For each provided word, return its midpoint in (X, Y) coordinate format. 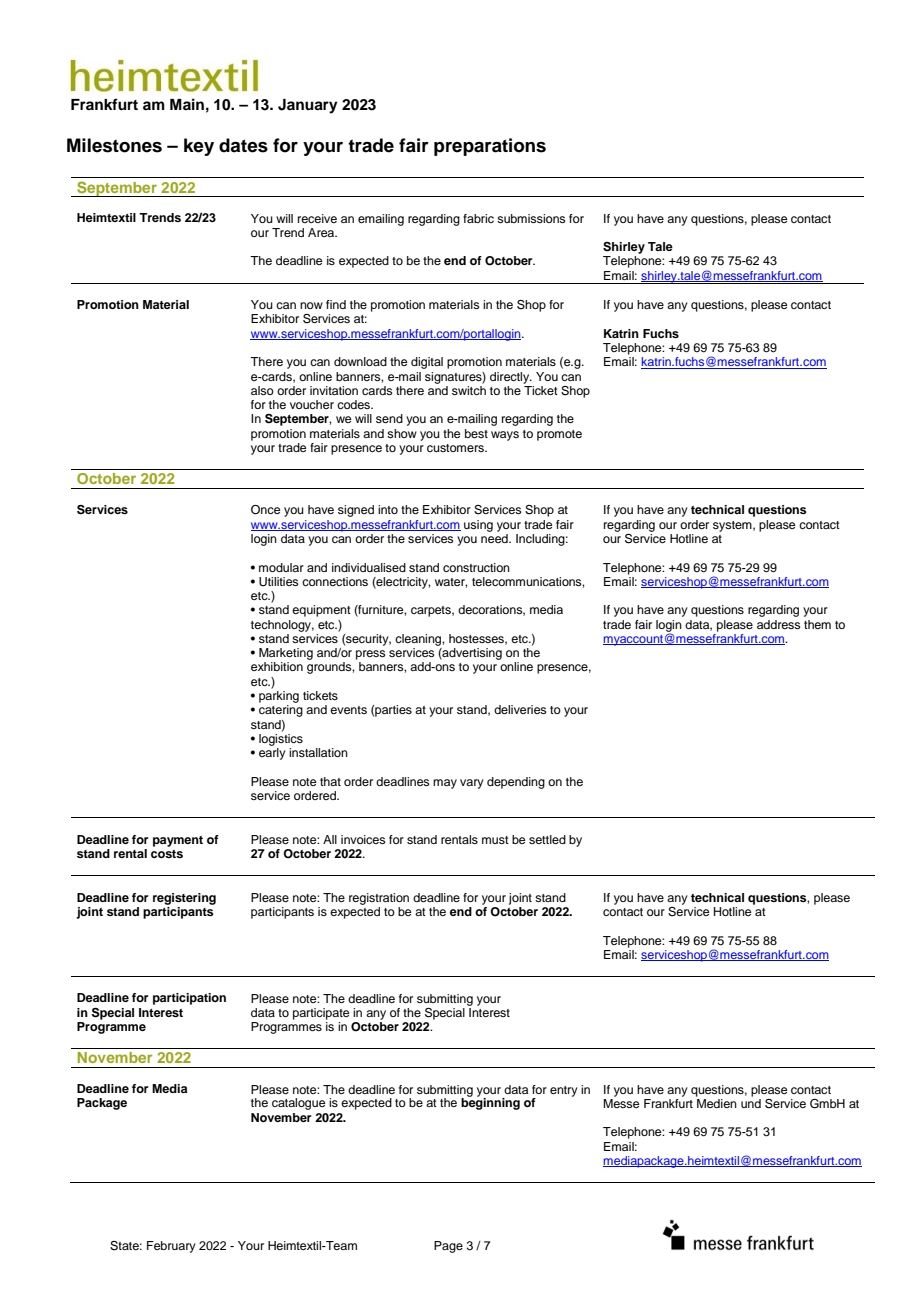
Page (448, 1247)
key (199, 147)
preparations (490, 147)
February (171, 1247)
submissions (531, 218)
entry (564, 1091)
